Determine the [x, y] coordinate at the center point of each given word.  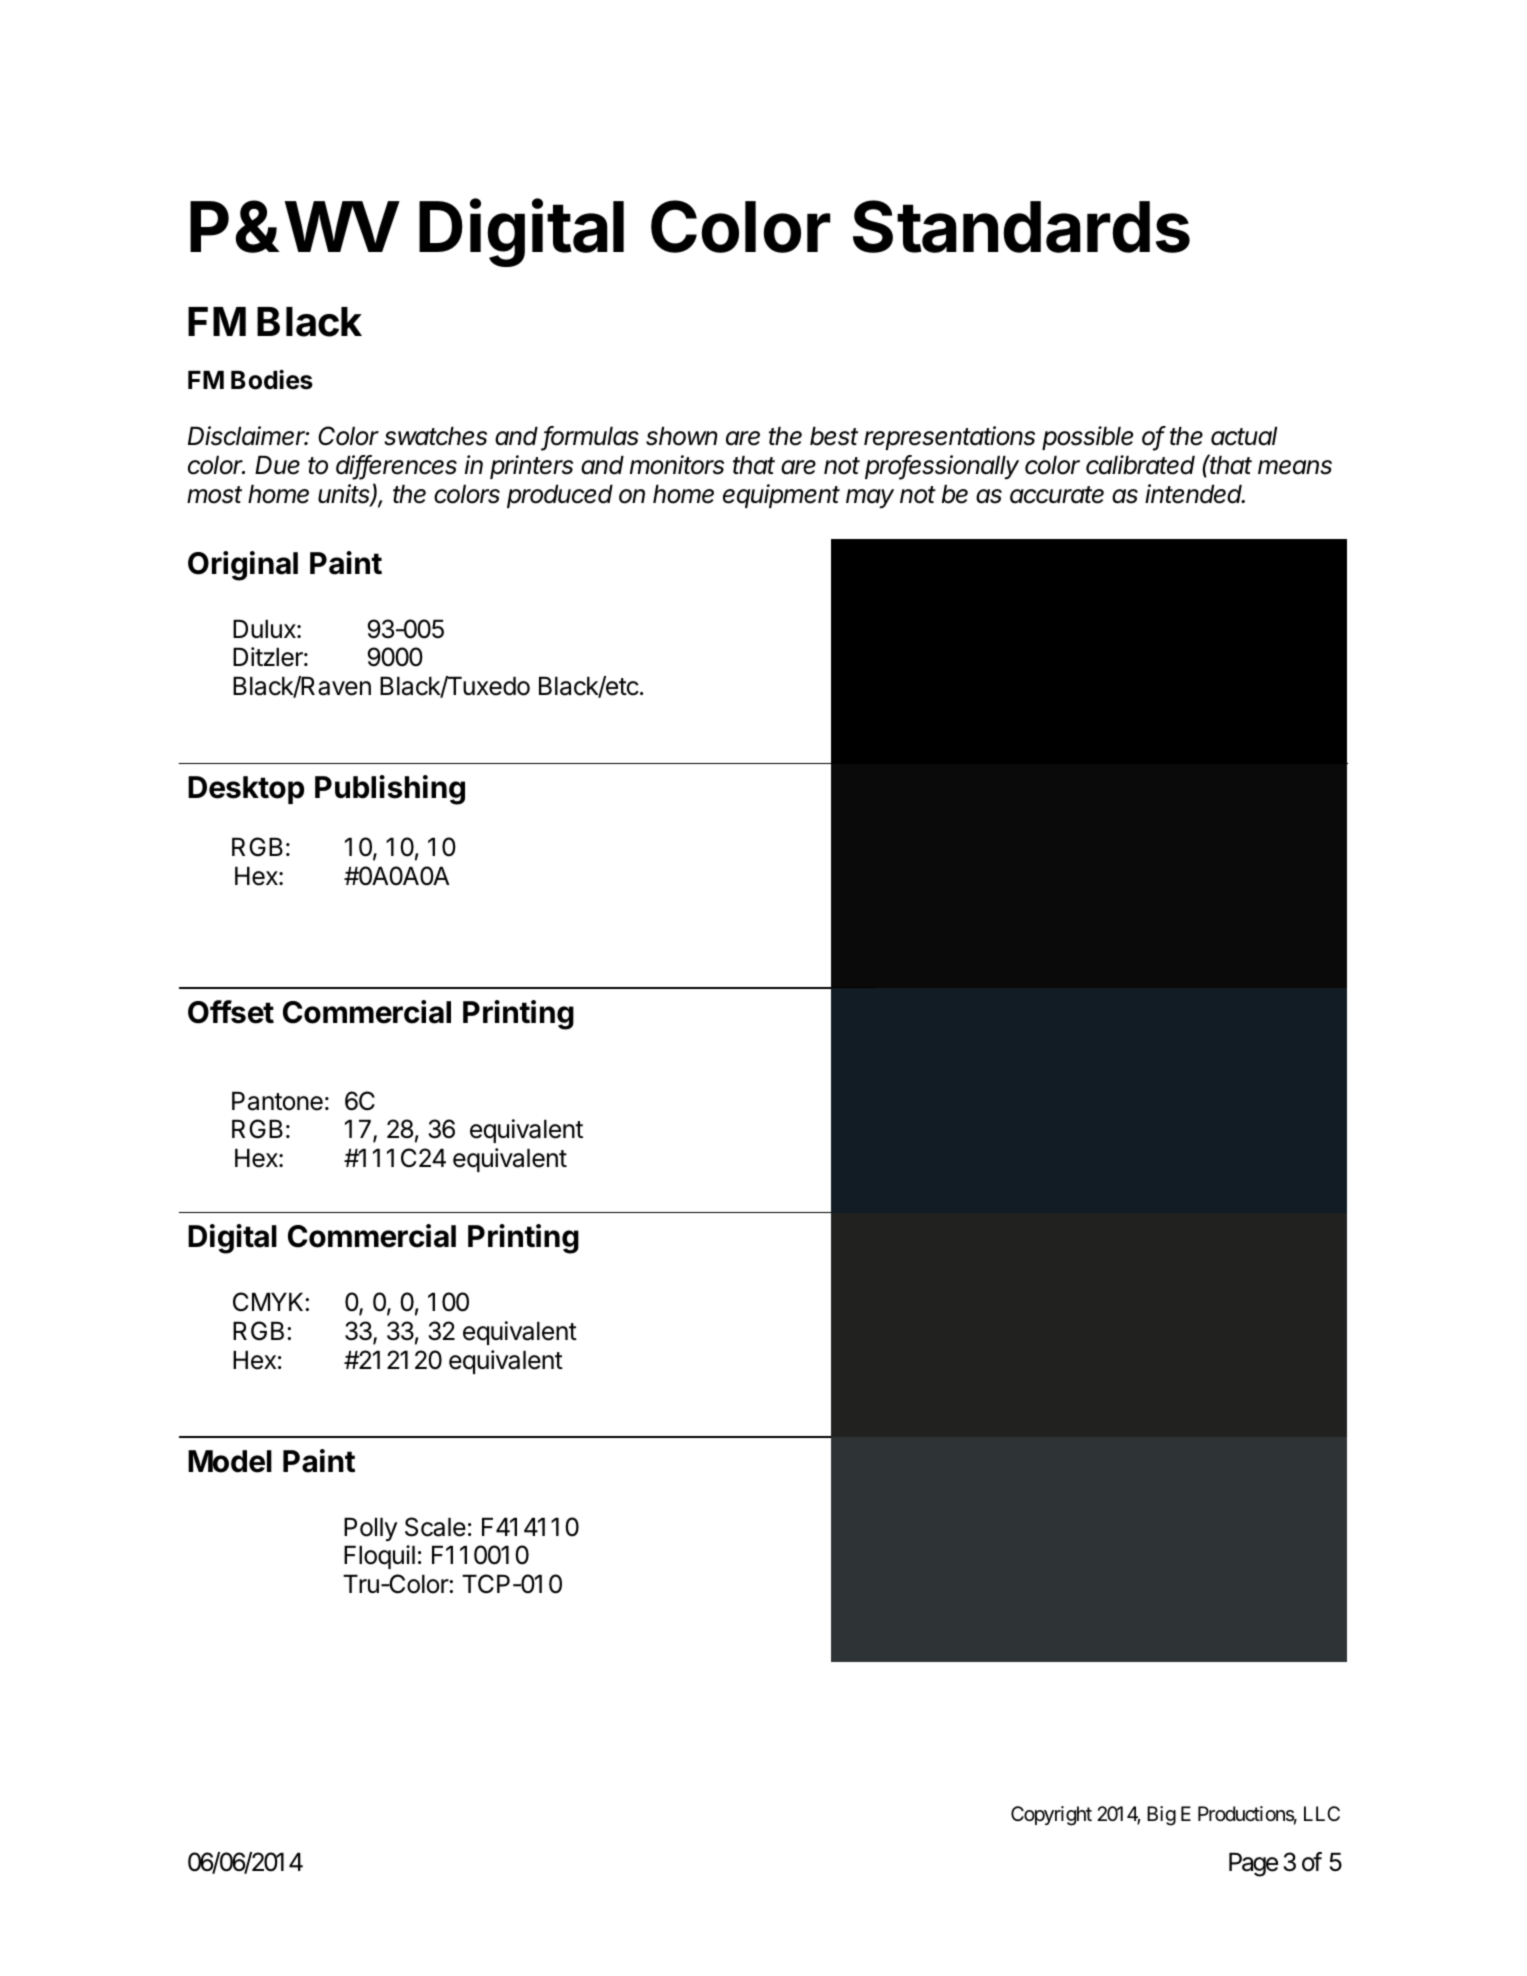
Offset [231, 1012]
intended [1195, 494]
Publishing [390, 790]
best [834, 436]
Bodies [272, 380]
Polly [370, 1529]
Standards [1021, 226]
